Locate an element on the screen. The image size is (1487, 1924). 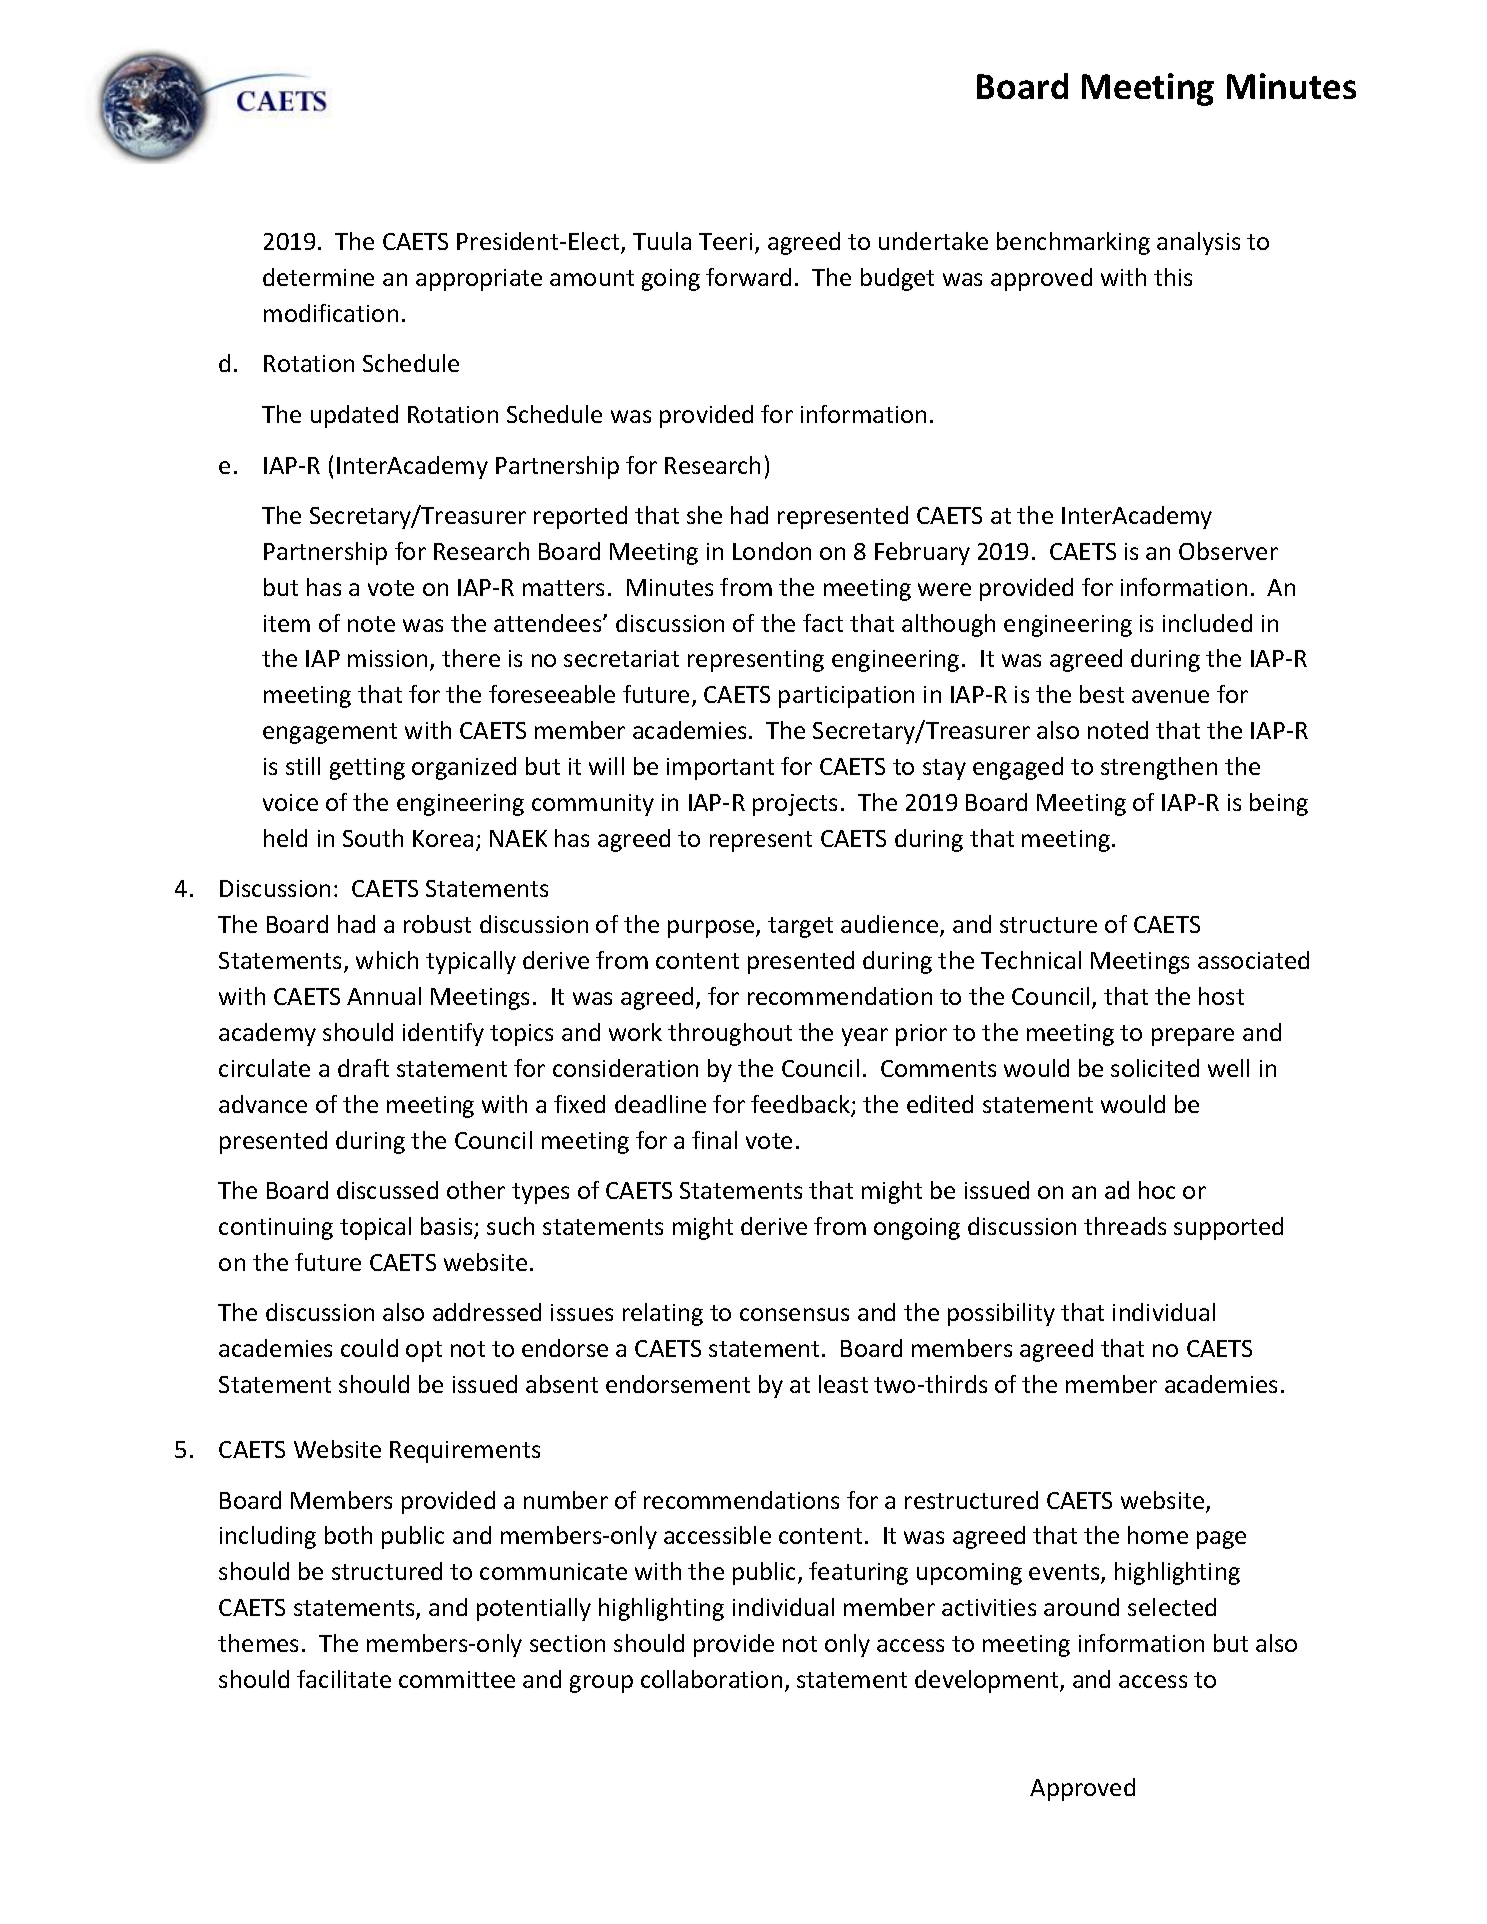
facilitate is located at coordinates (344, 1679).
